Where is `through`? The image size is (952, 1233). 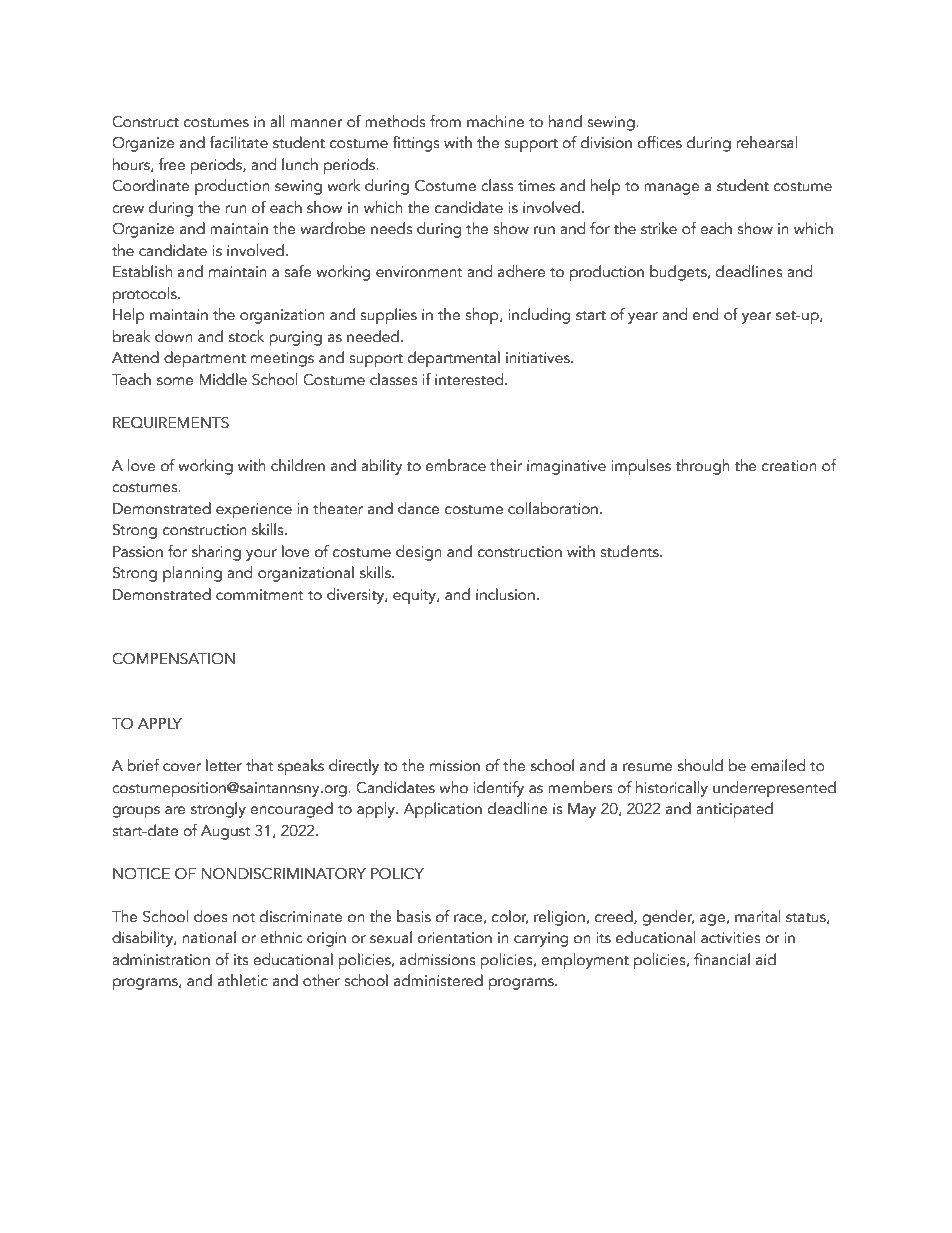
through is located at coordinates (702, 467).
